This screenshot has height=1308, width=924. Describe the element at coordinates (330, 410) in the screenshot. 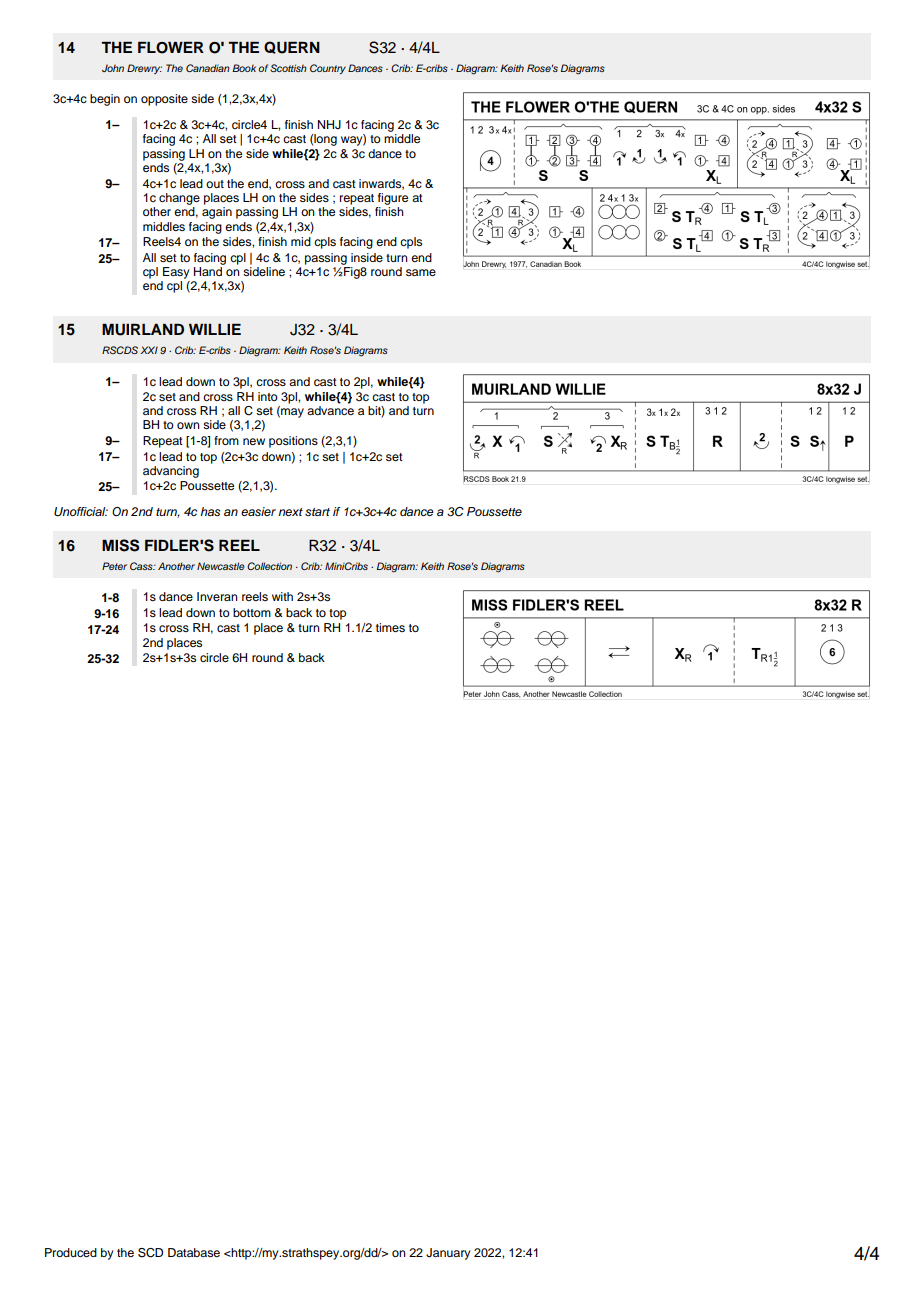

I see `advance` at that location.
